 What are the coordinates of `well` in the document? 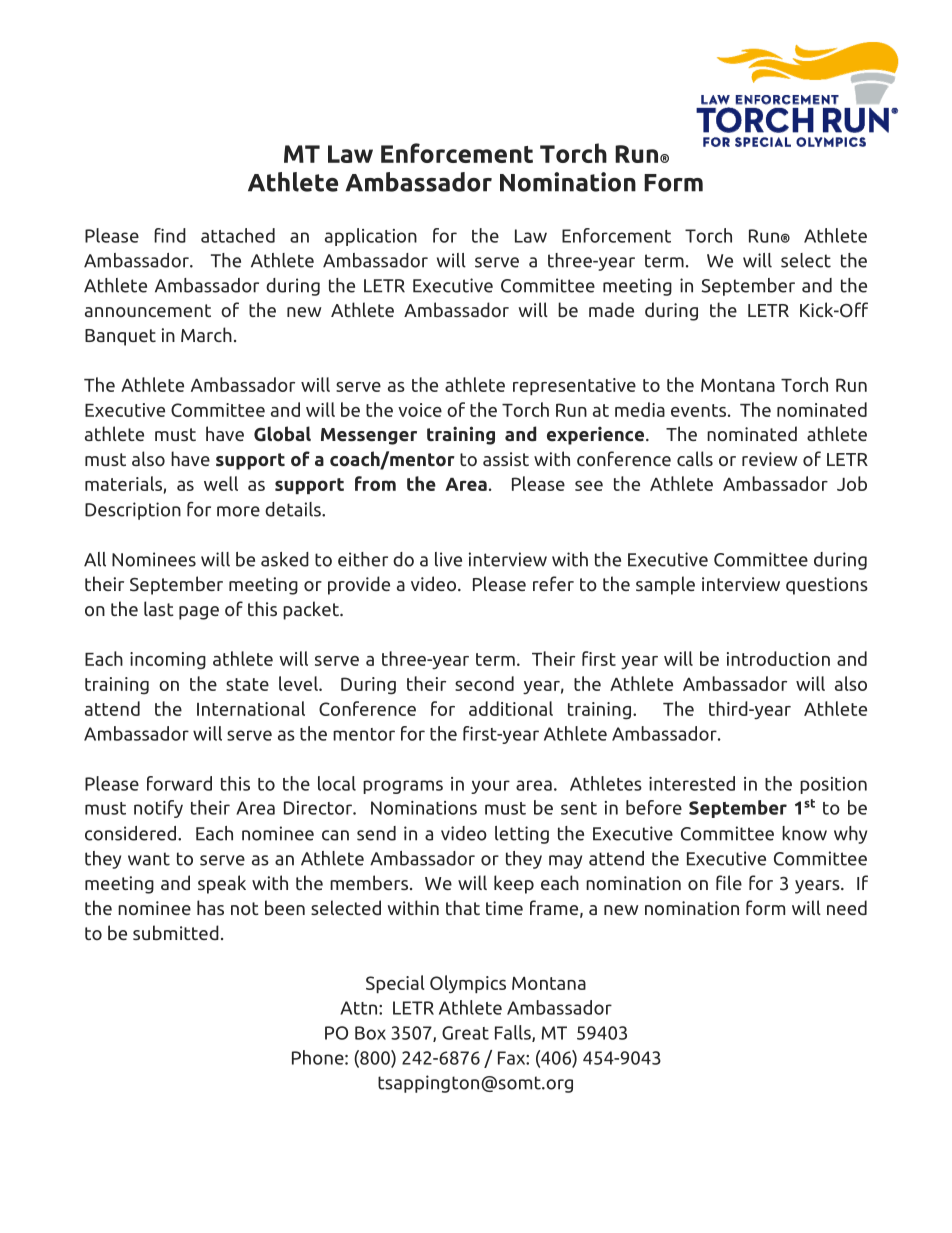 It's located at (221, 483).
